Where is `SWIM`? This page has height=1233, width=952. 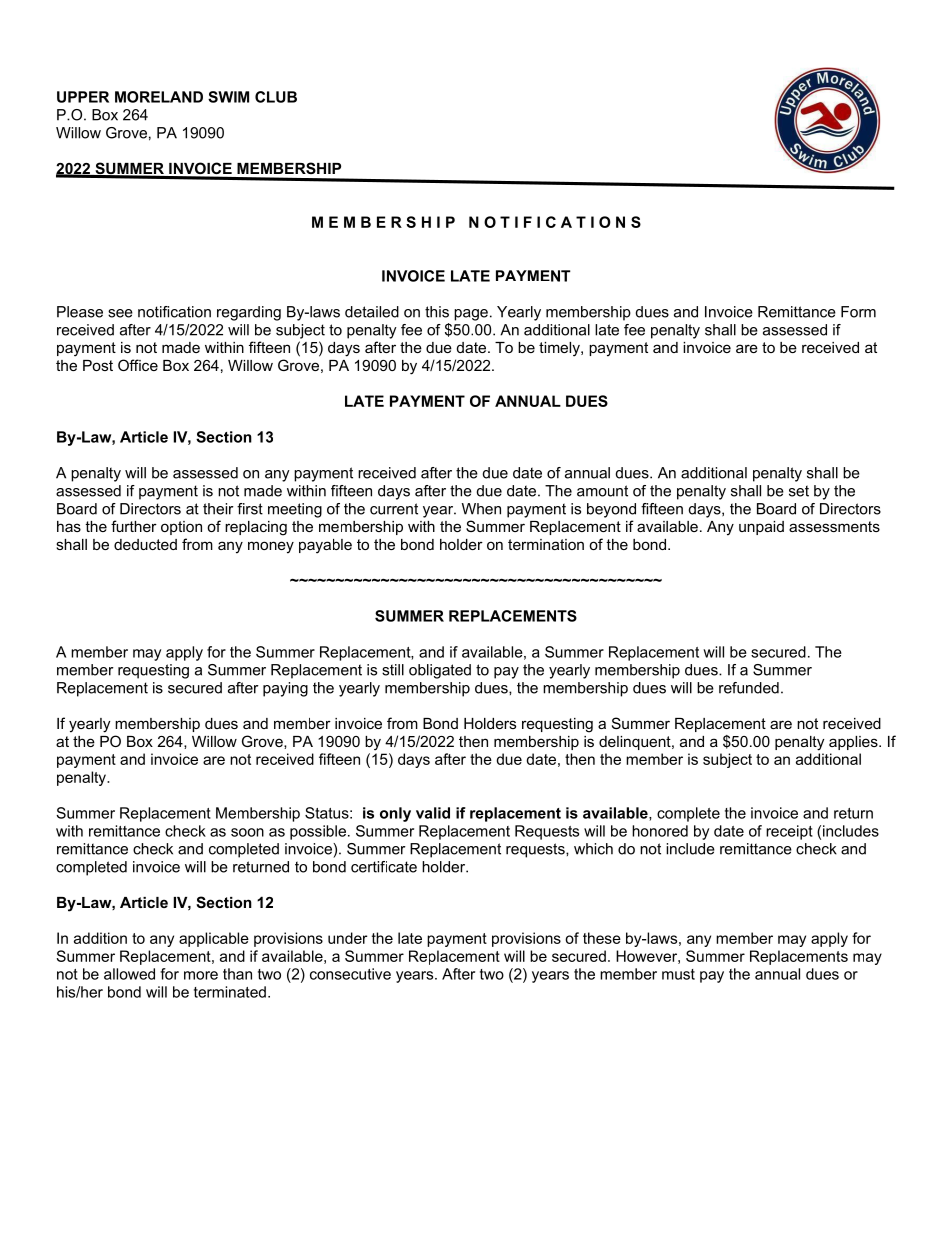
SWIM is located at coordinates (228, 97).
